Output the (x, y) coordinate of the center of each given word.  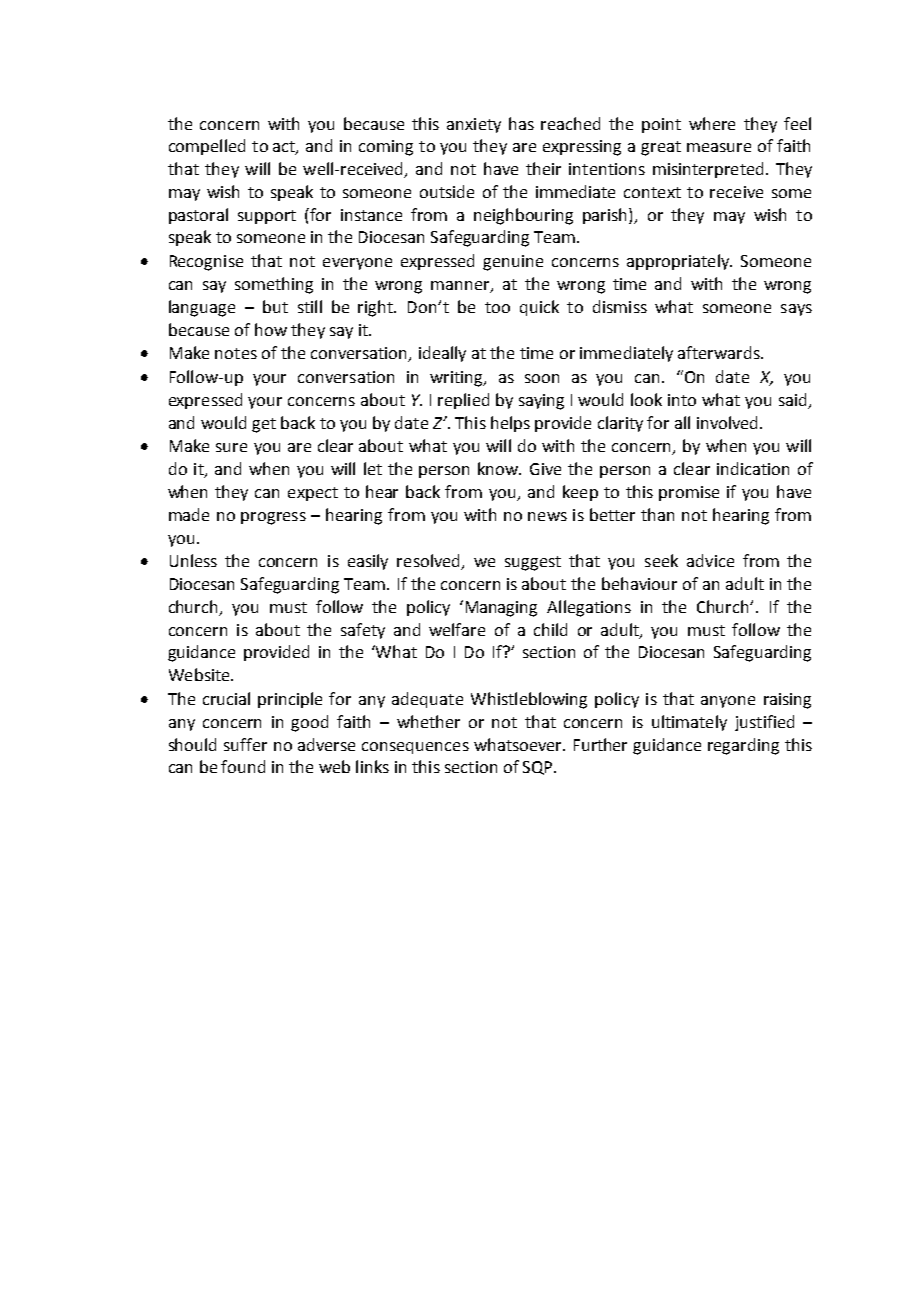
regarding (743, 746)
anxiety (474, 125)
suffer (245, 744)
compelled (207, 147)
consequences (415, 748)
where (712, 123)
